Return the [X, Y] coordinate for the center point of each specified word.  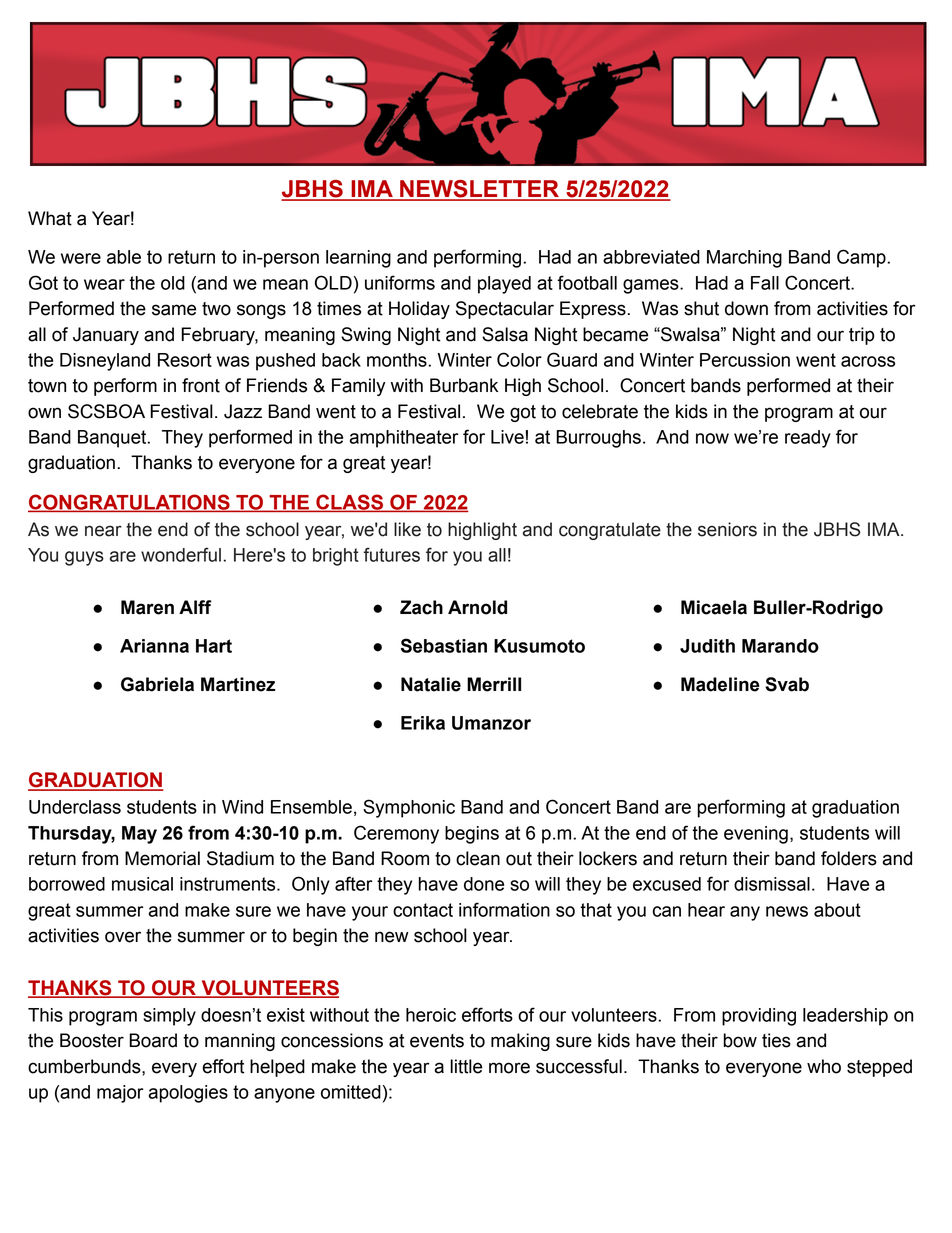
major [120, 1094]
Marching [744, 259]
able [124, 257]
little [466, 1066]
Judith [707, 646]
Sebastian [444, 645]
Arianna [154, 646]
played [504, 285]
